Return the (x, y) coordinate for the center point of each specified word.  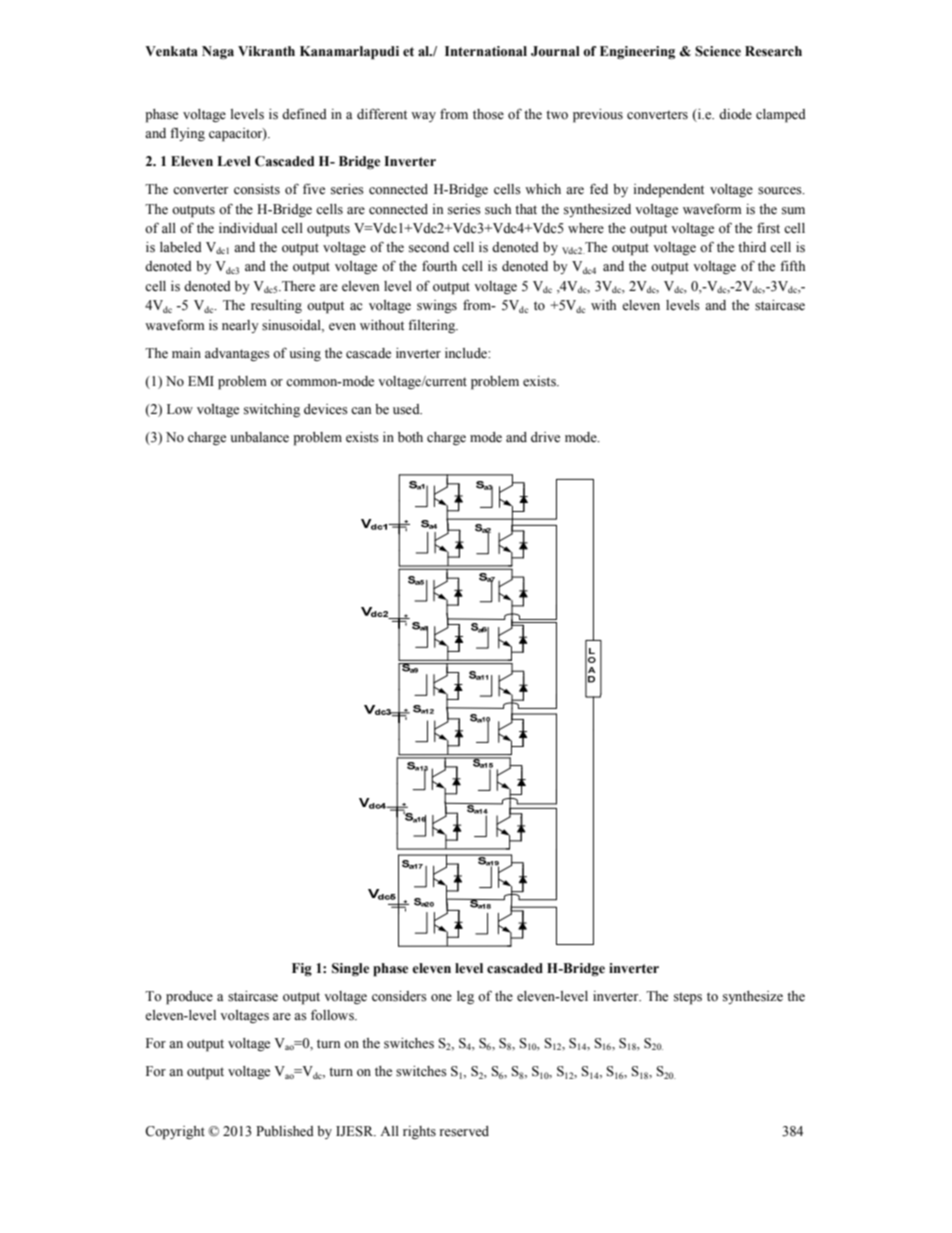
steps (688, 998)
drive (545, 437)
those (488, 114)
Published (285, 1131)
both (410, 437)
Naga (218, 52)
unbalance (259, 437)
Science (718, 51)
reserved (464, 1131)
